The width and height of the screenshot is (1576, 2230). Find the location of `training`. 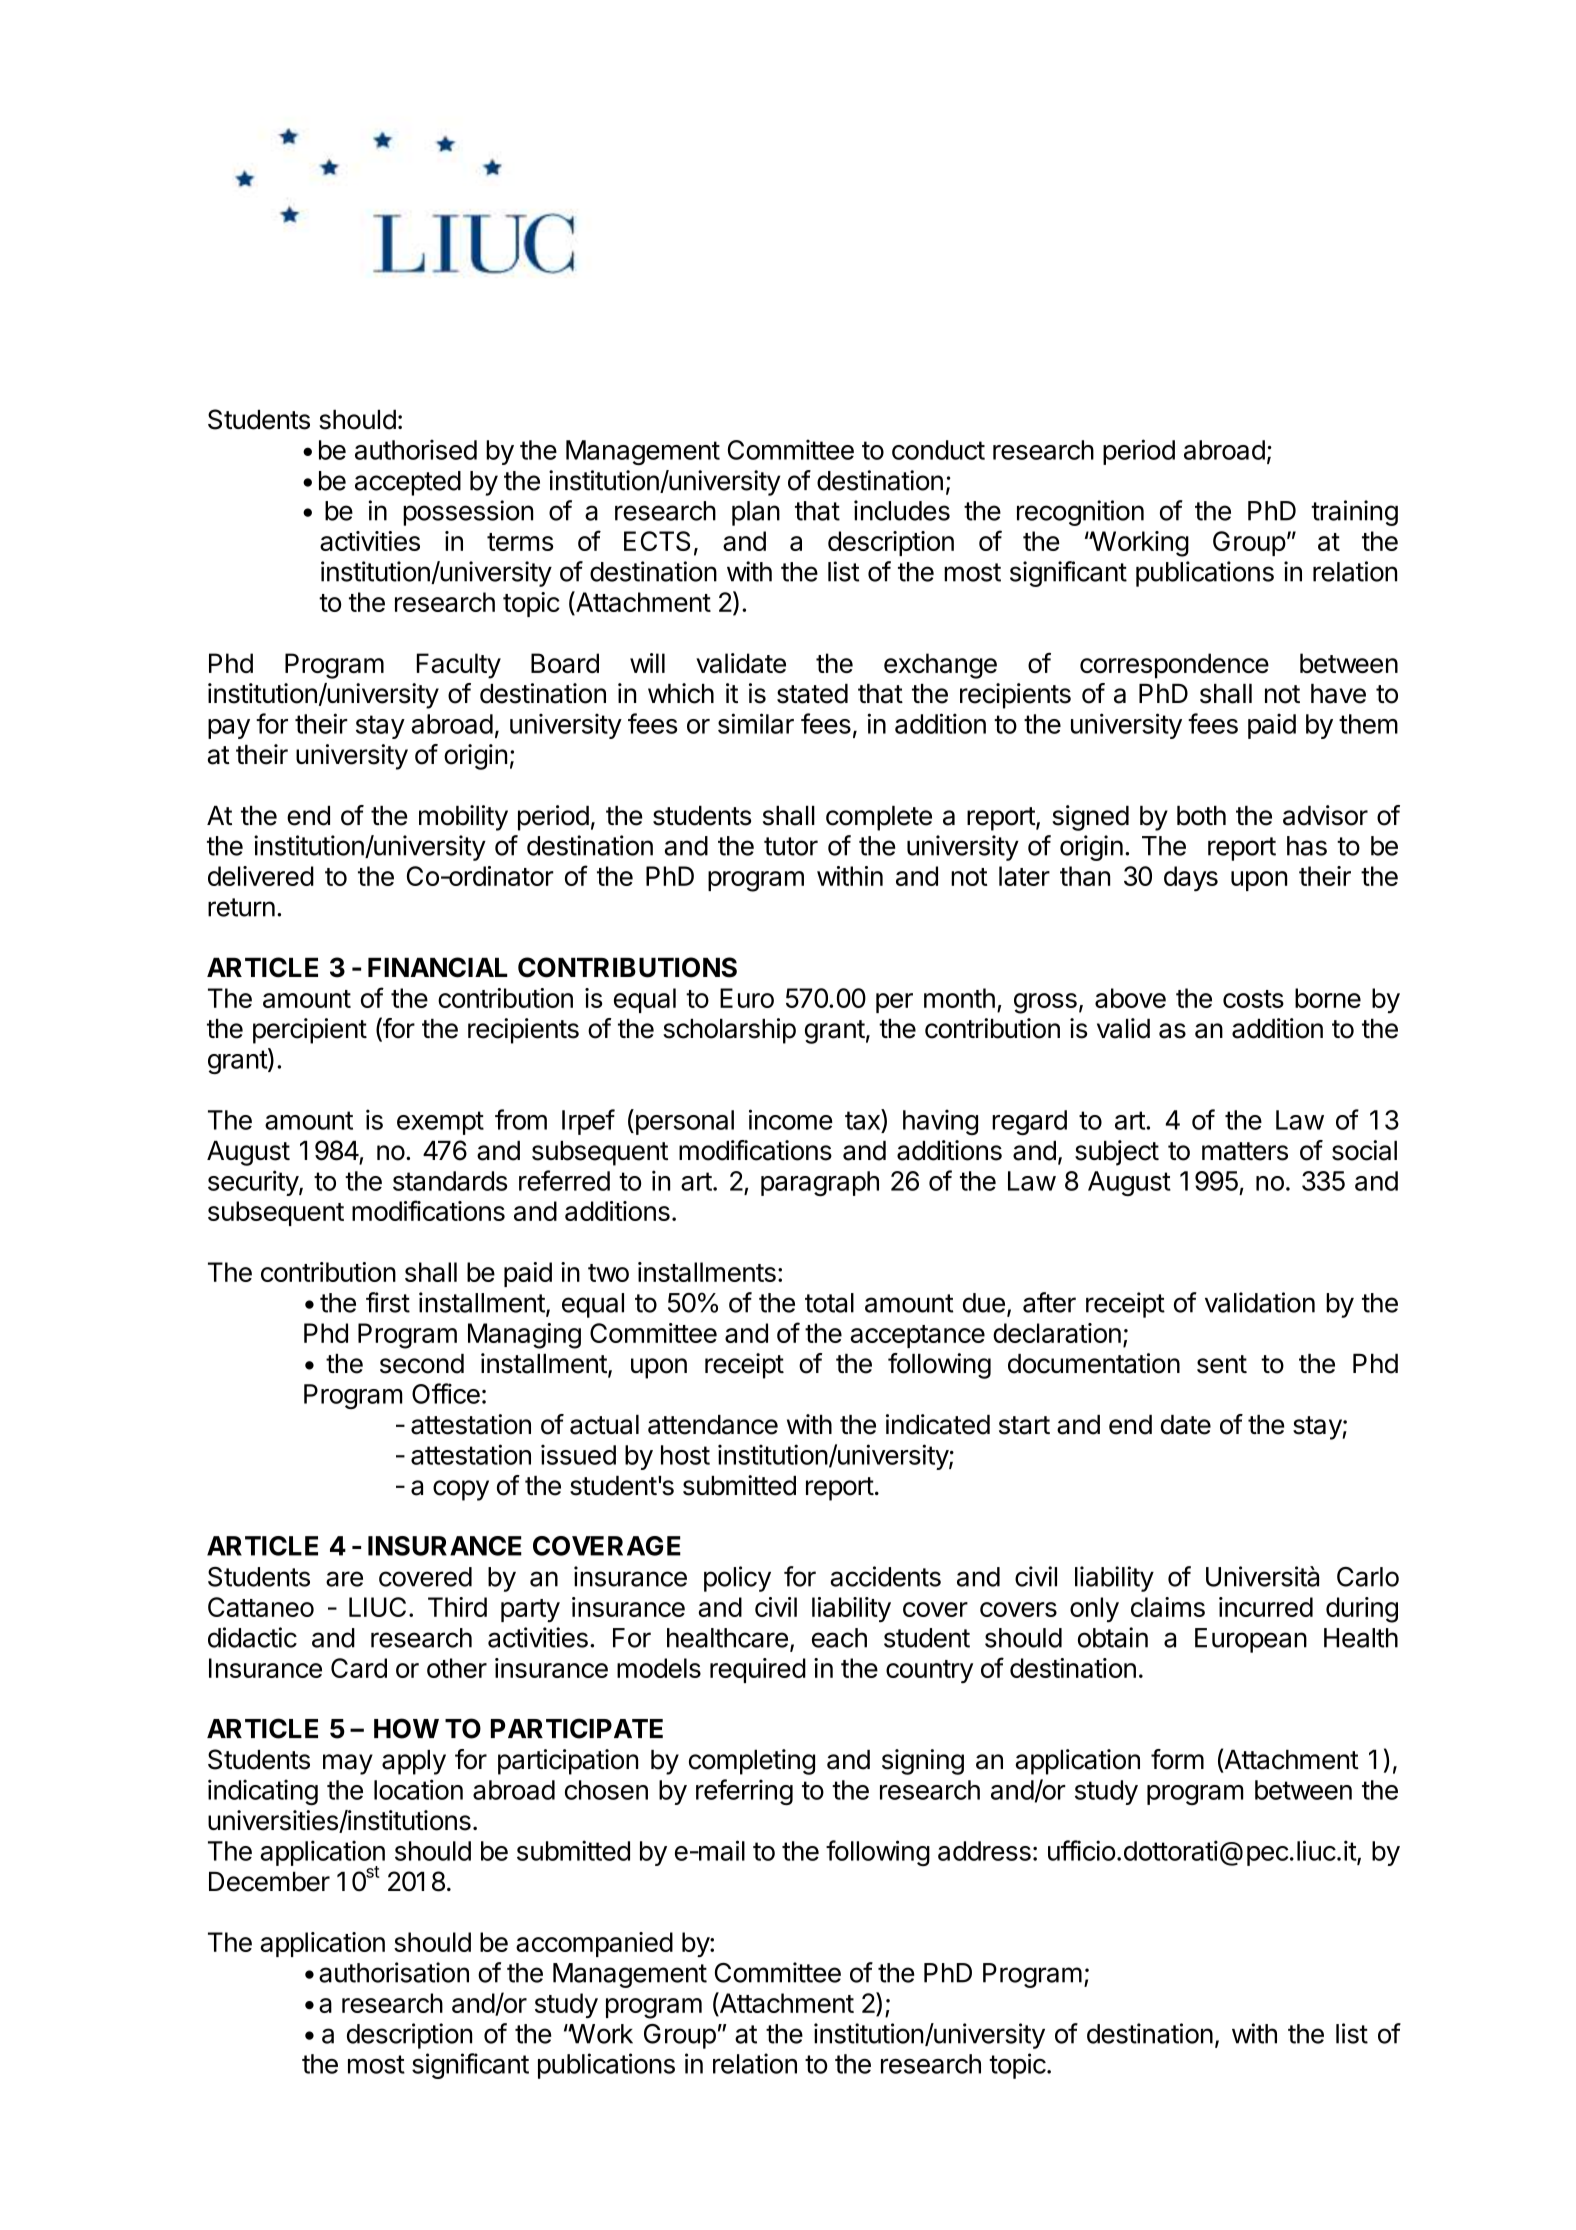

training is located at coordinates (1354, 513).
